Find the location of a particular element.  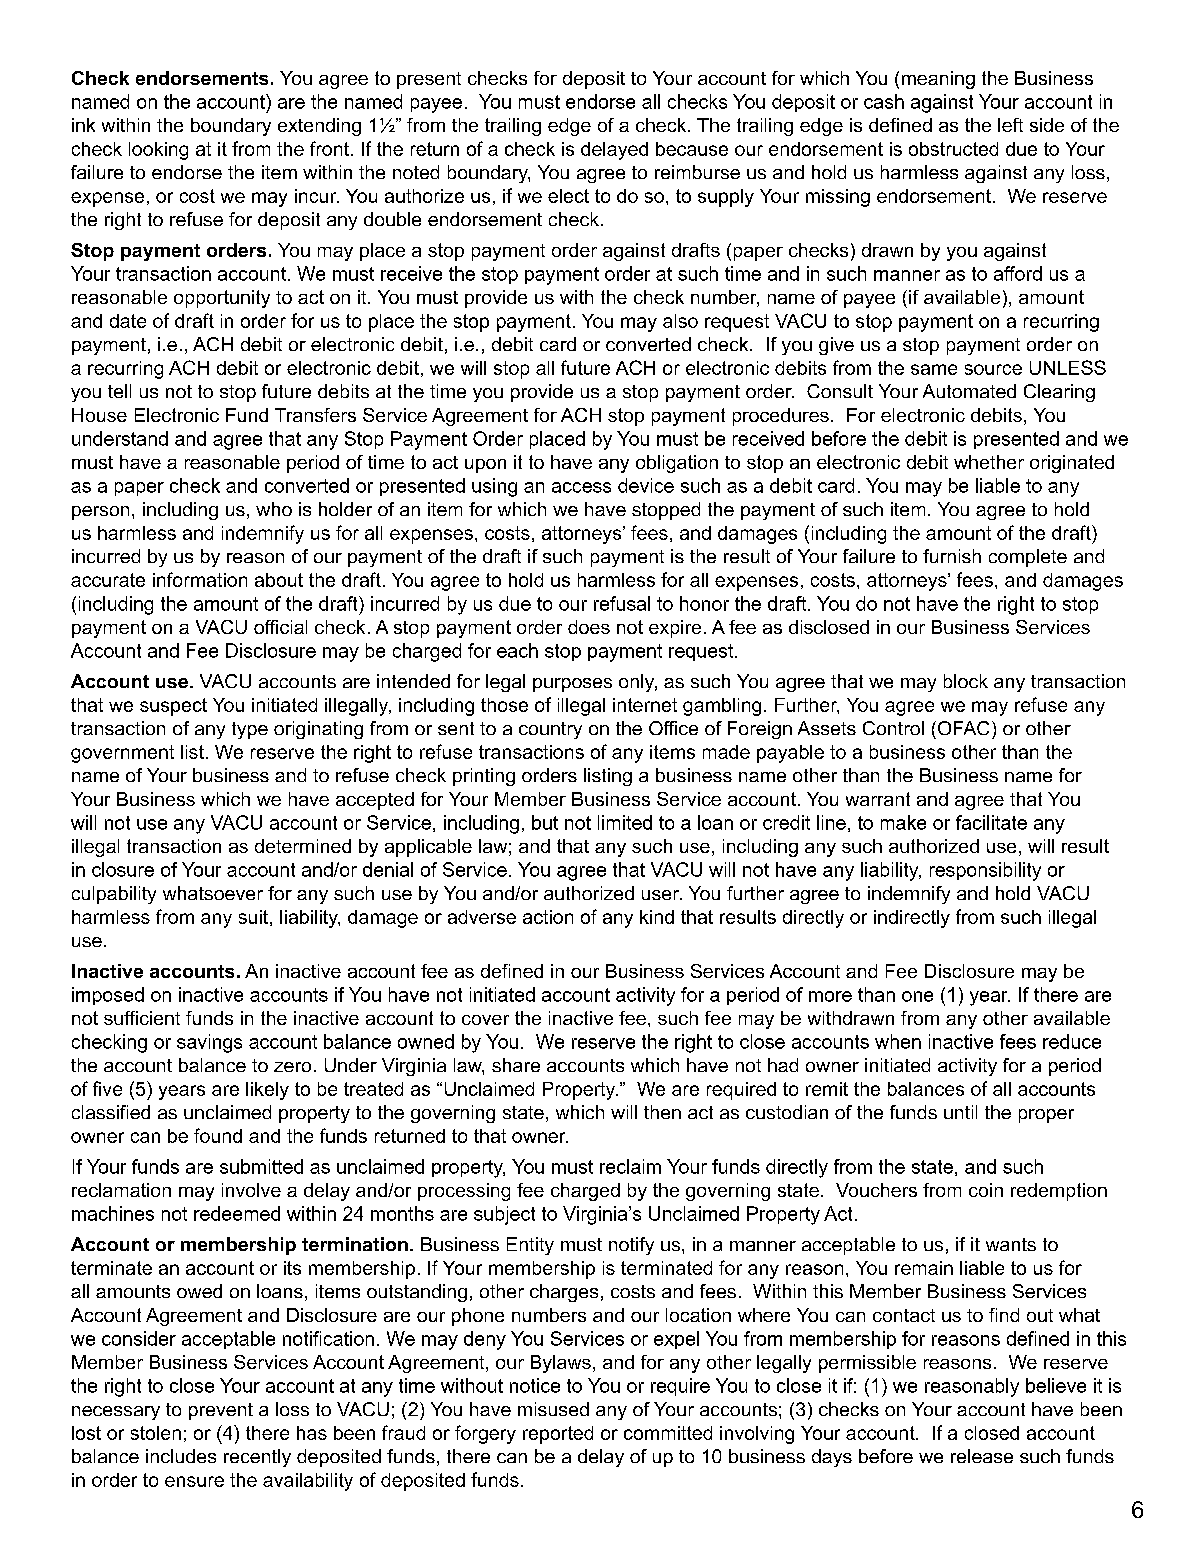

release is located at coordinates (982, 1456).
